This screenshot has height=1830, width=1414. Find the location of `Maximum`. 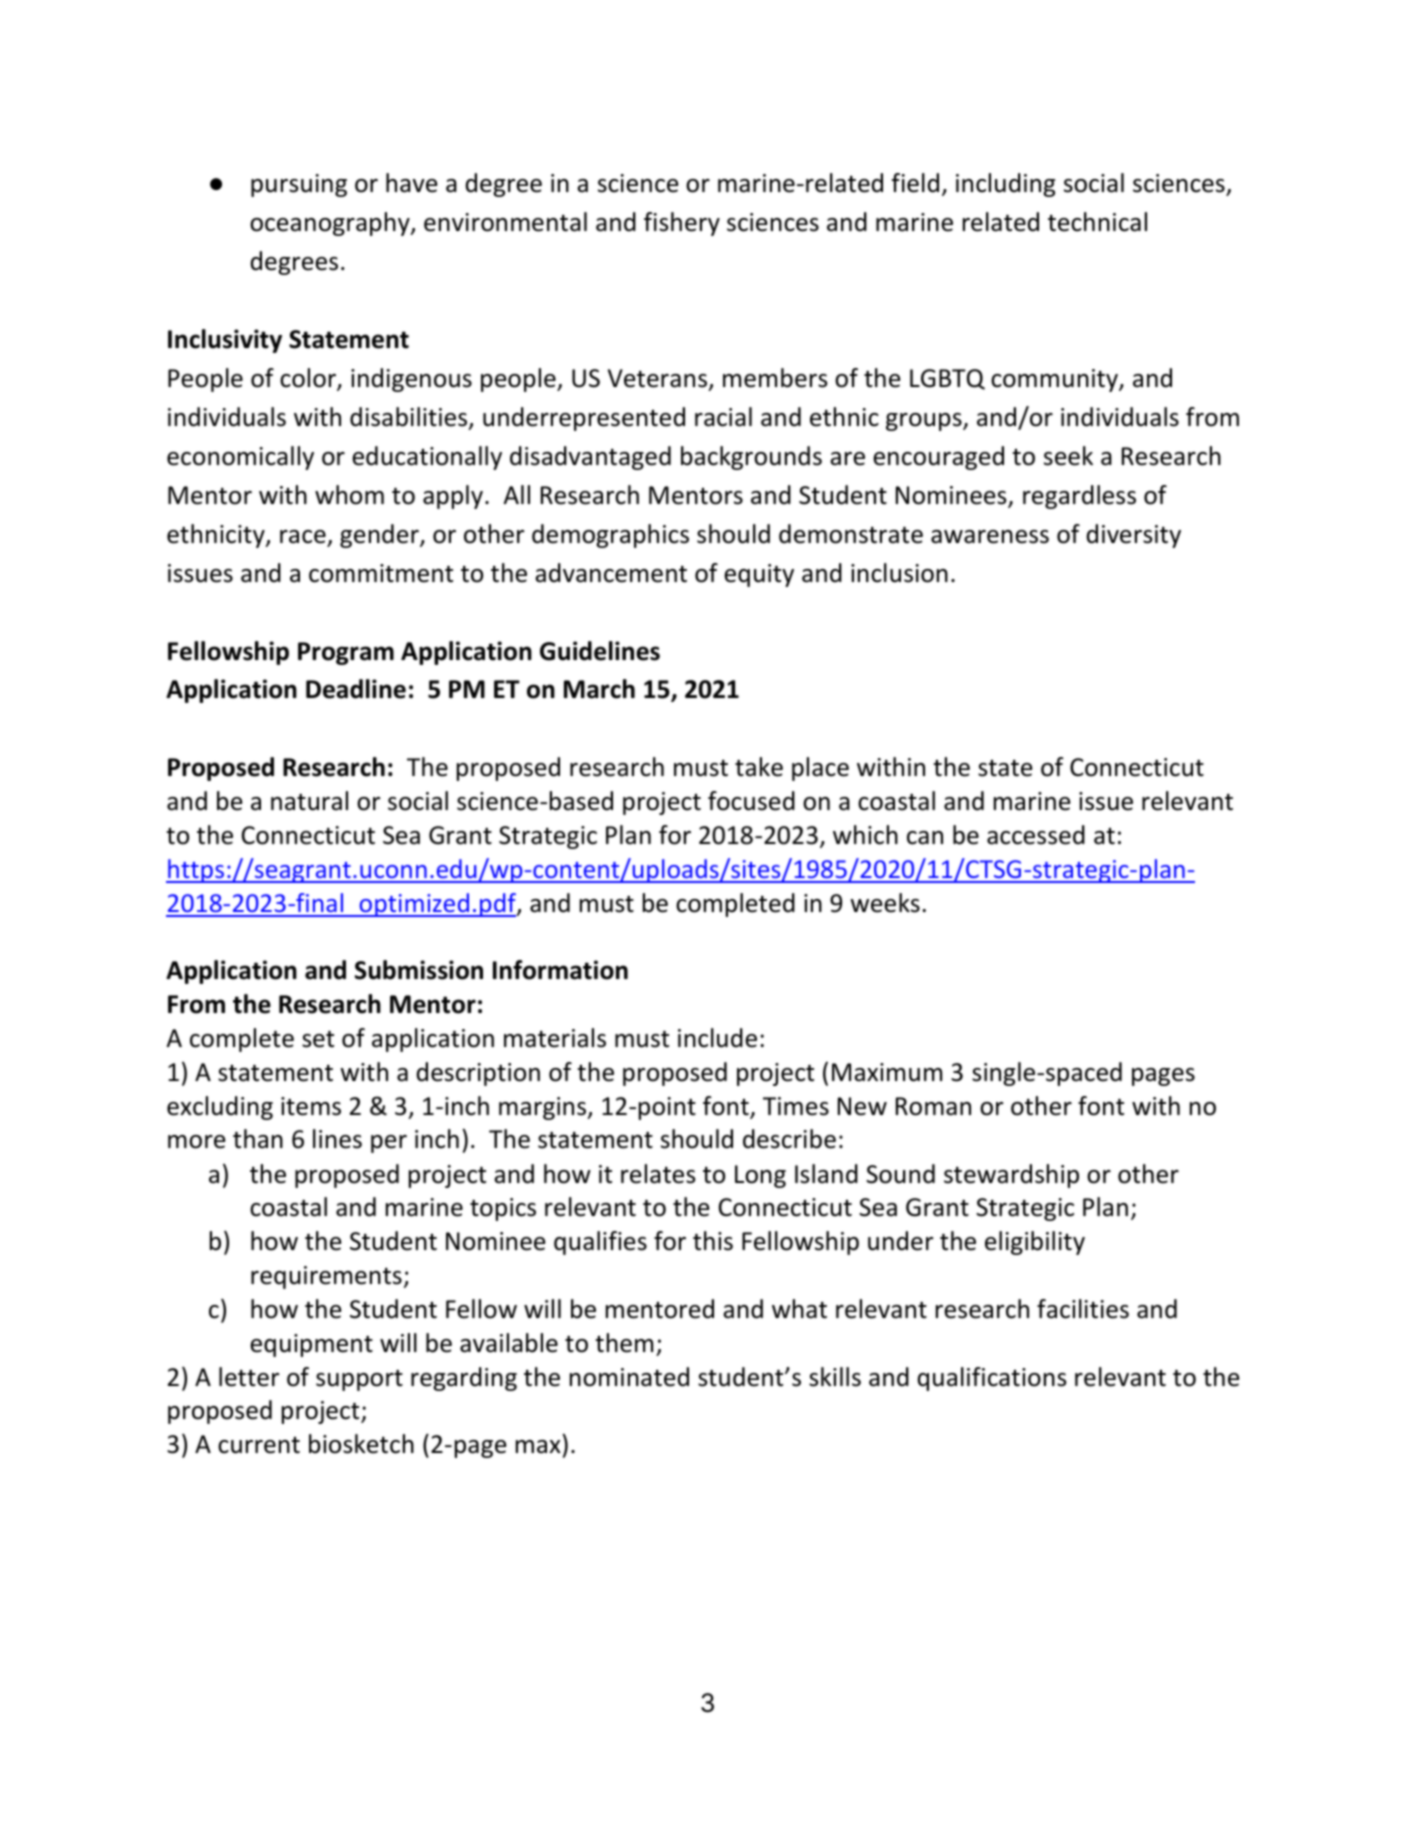

Maximum is located at coordinates (887, 1072).
